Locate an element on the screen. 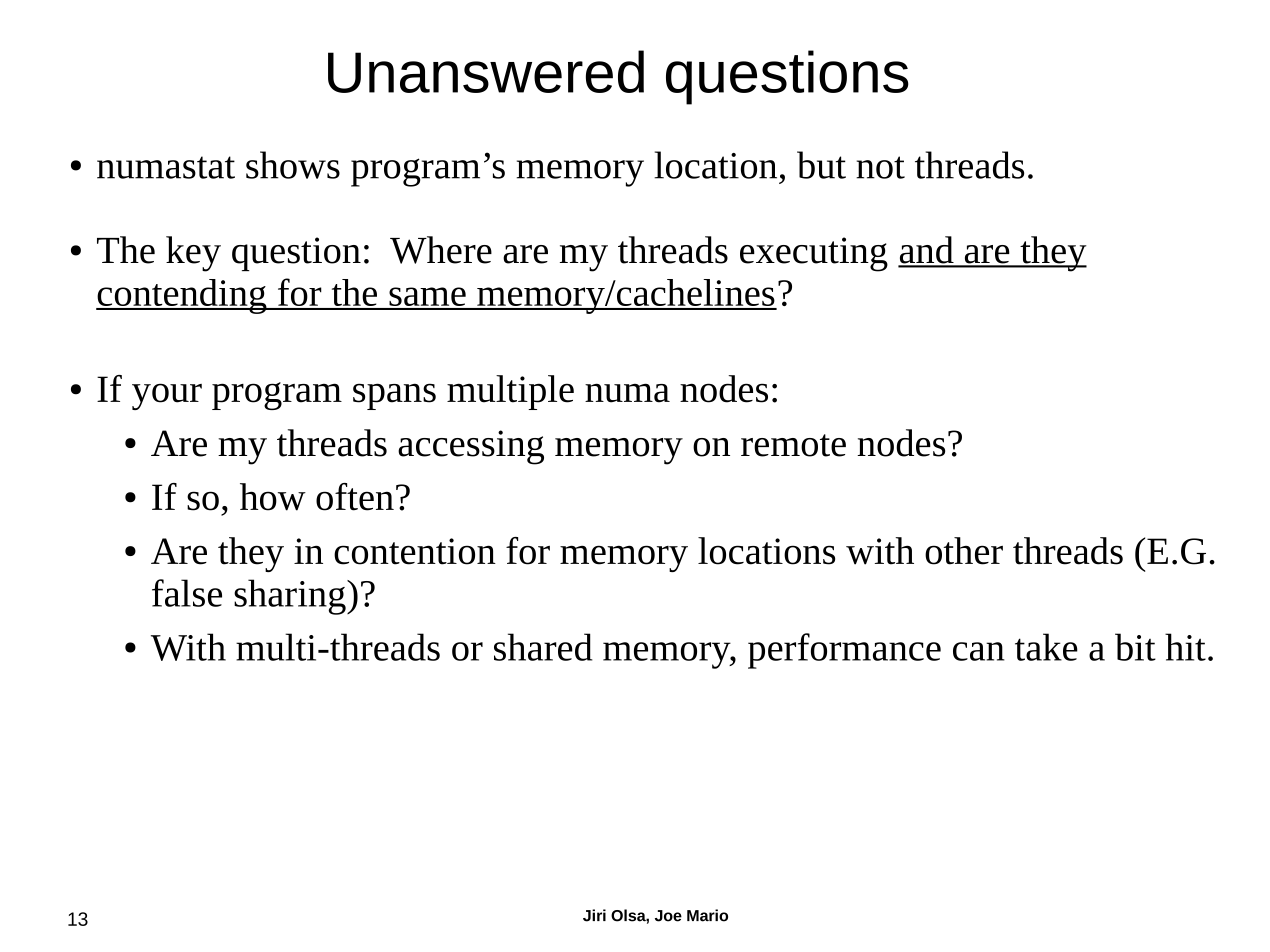 This screenshot has height=952, width=1270. other is located at coordinates (964, 551).
